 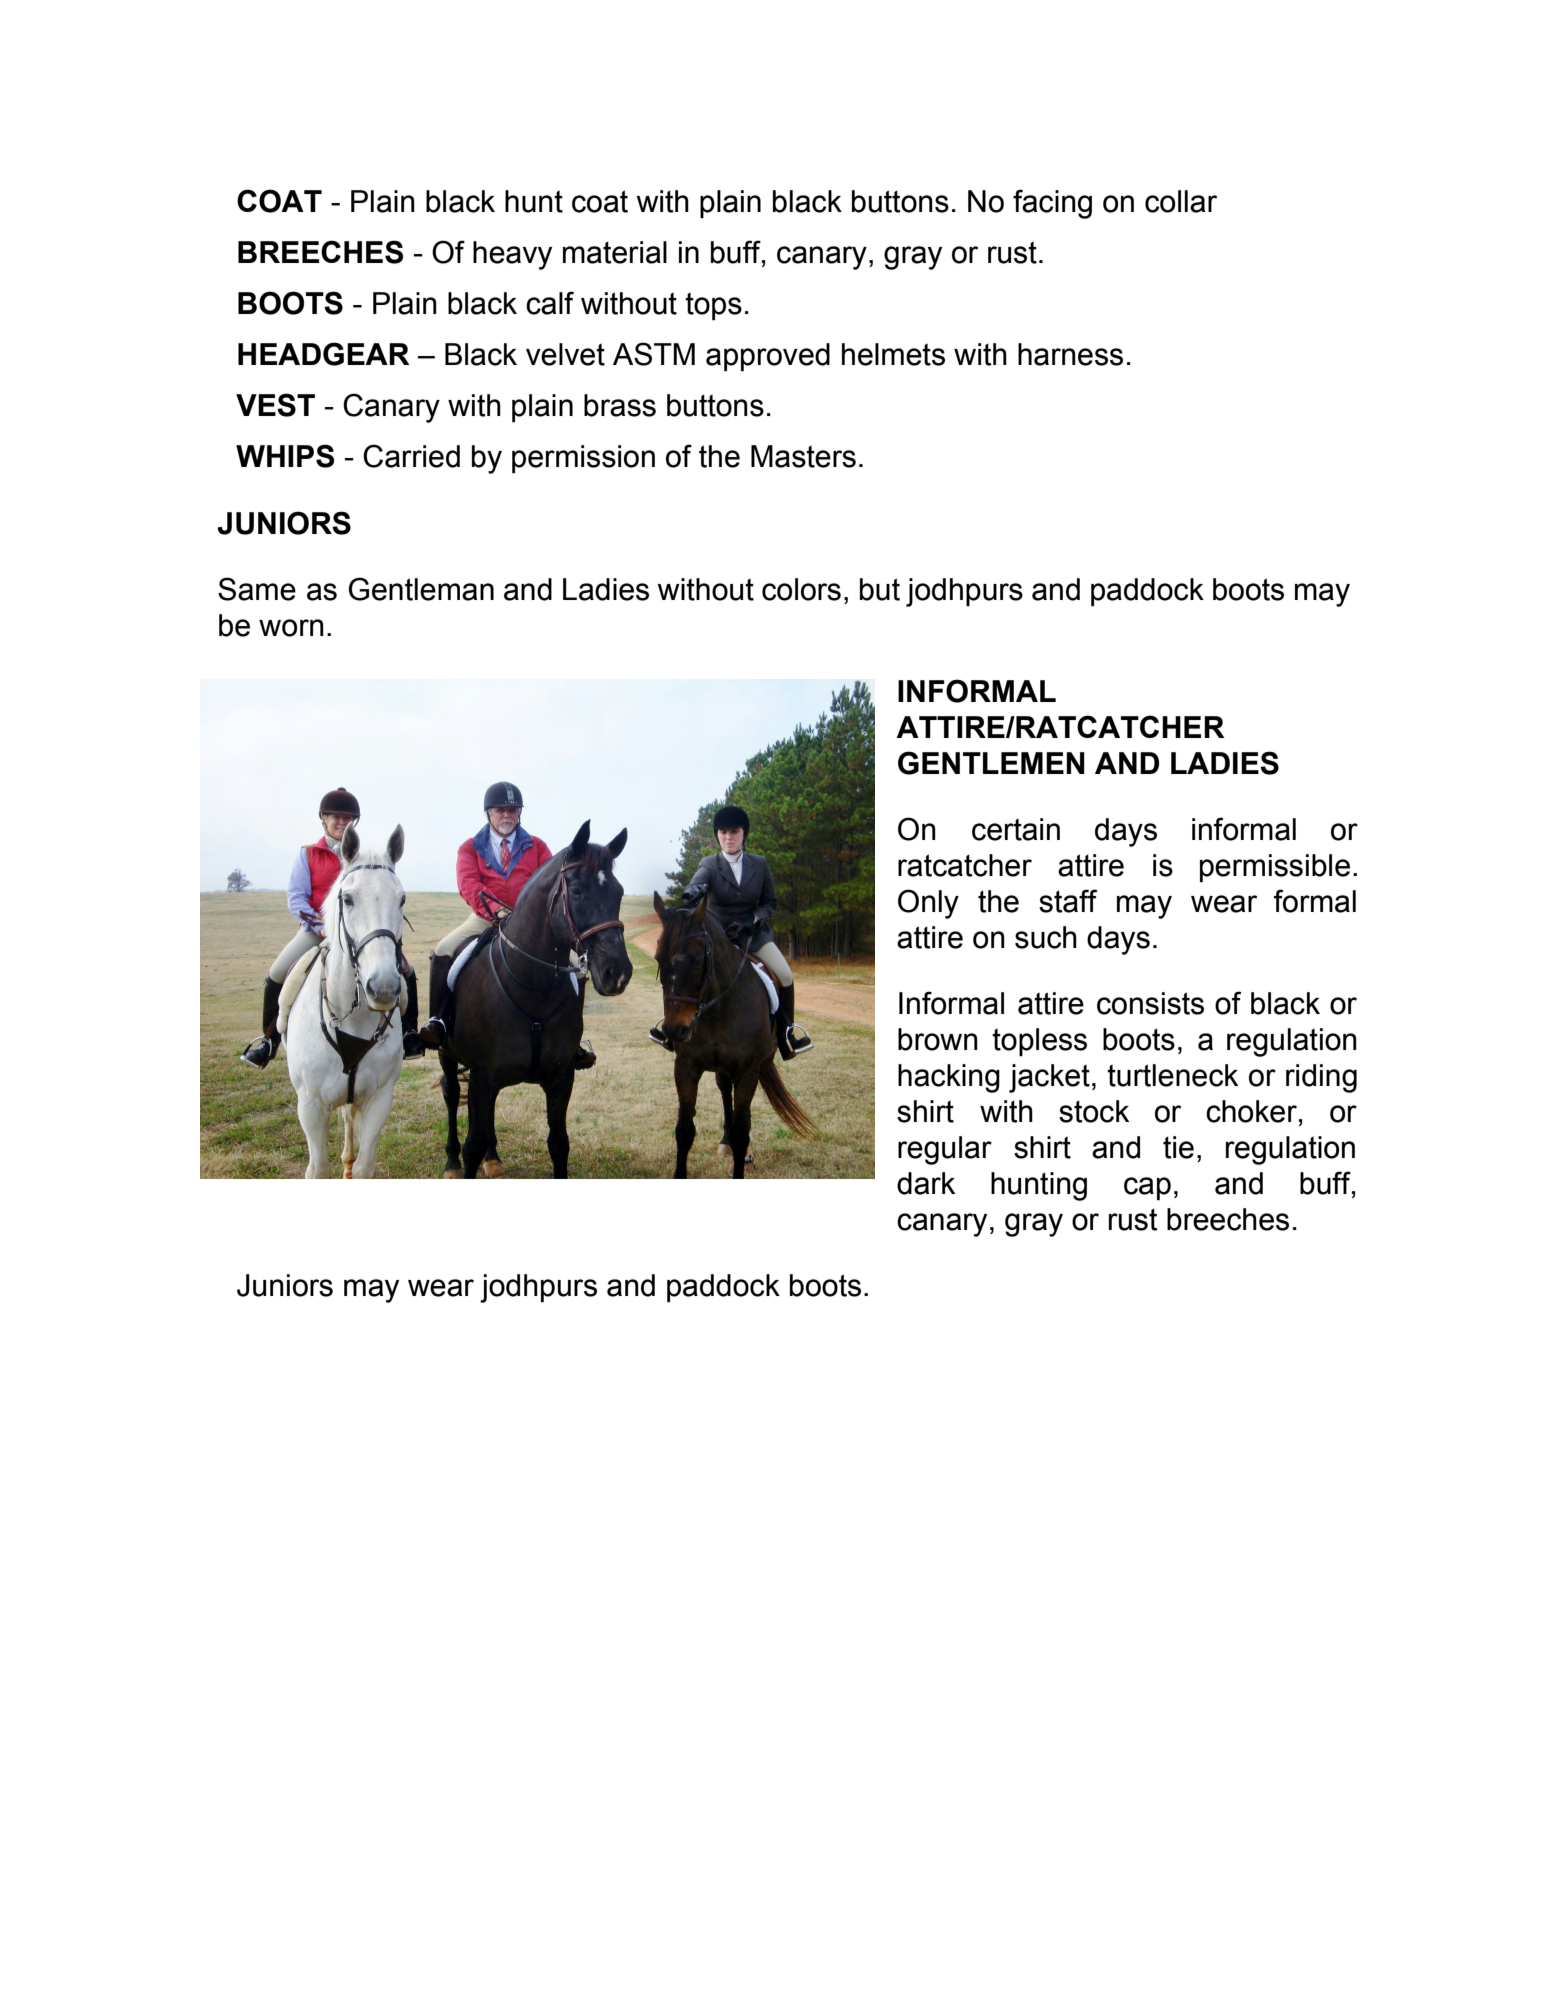 What do you see at coordinates (801, 589) in the document?
I see `colors` at bounding box center [801, 589].
